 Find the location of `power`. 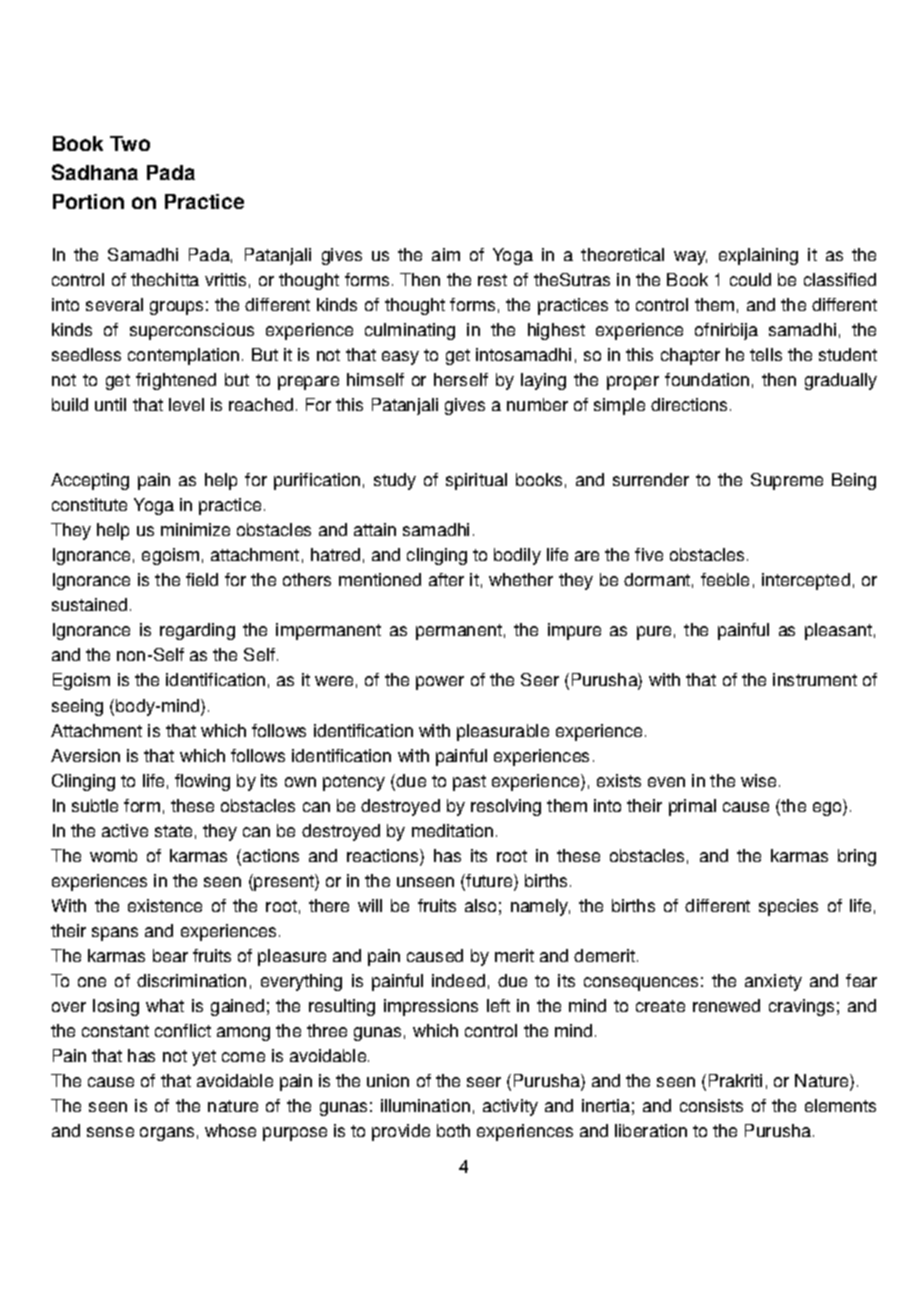

power is located at coordinates (440, 683).
